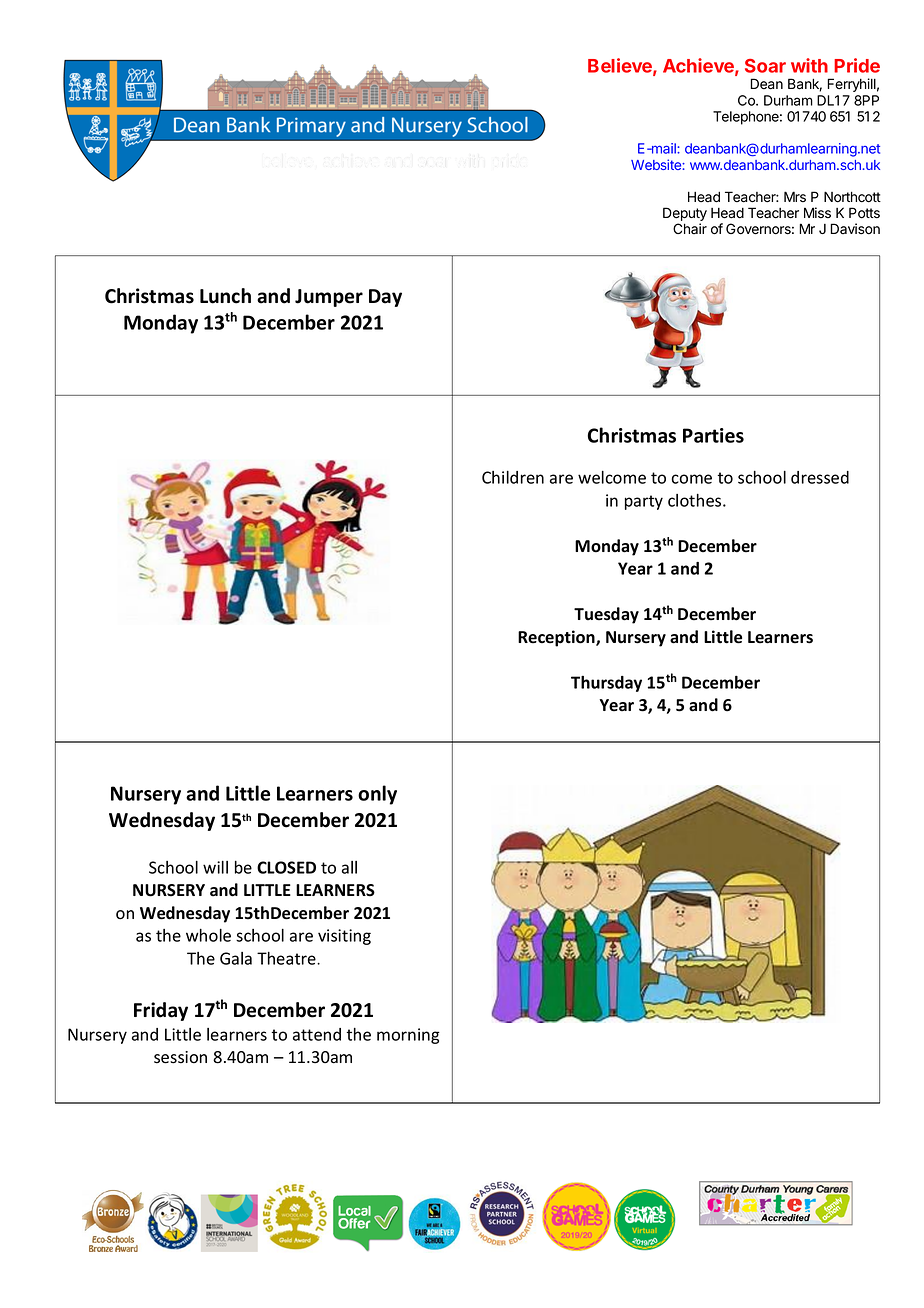 The height and width of the screenshot is (1308, 924). Describe the element at coordinates (855, 229) in the screenshot. I see `Davison` at that location.
